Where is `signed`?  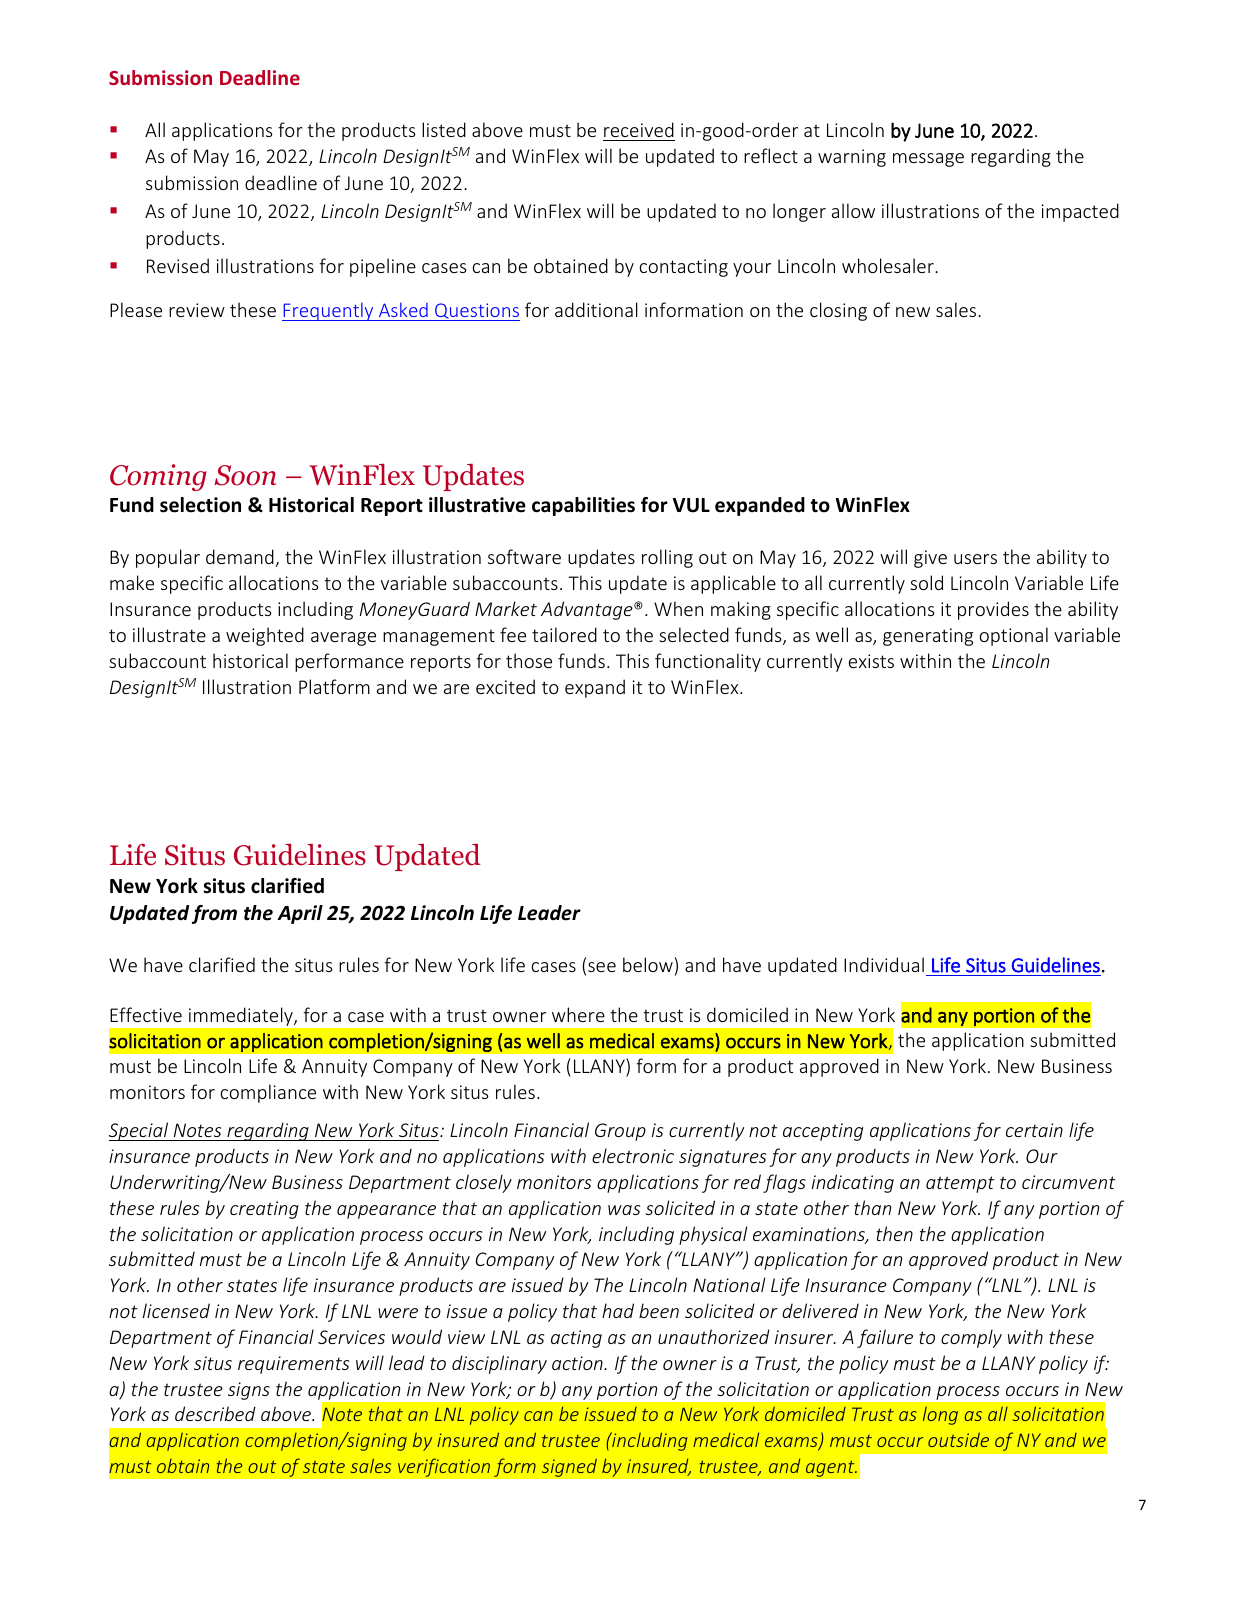
signed is located at coordinates (569, 1467).
